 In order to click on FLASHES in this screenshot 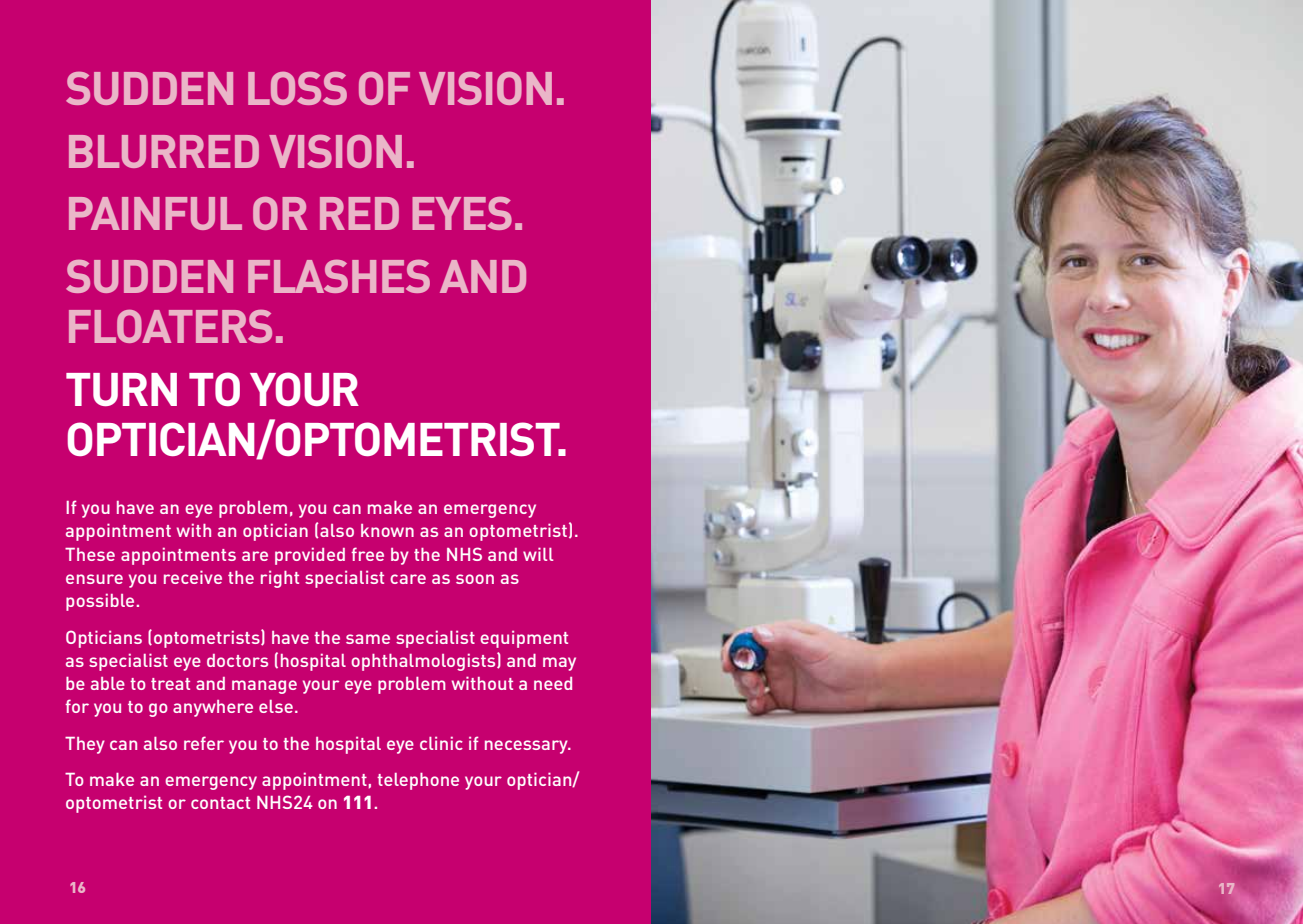, I will do `click(339, 276)`.
